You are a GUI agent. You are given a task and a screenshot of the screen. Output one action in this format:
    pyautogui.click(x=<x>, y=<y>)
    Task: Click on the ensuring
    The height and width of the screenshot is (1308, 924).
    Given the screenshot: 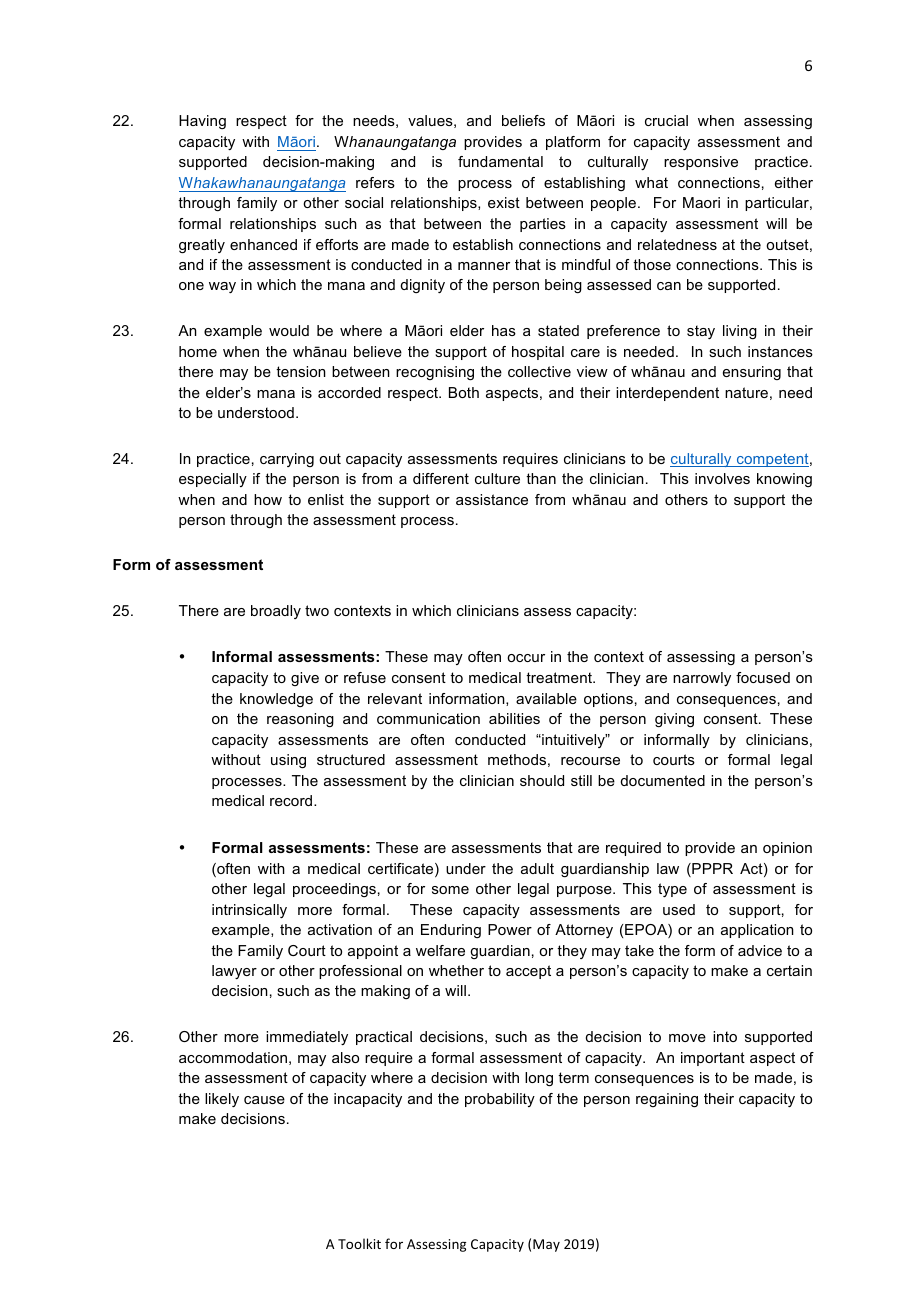 What is the action you would take?
    pyautogui.click(x=752, y=373)
